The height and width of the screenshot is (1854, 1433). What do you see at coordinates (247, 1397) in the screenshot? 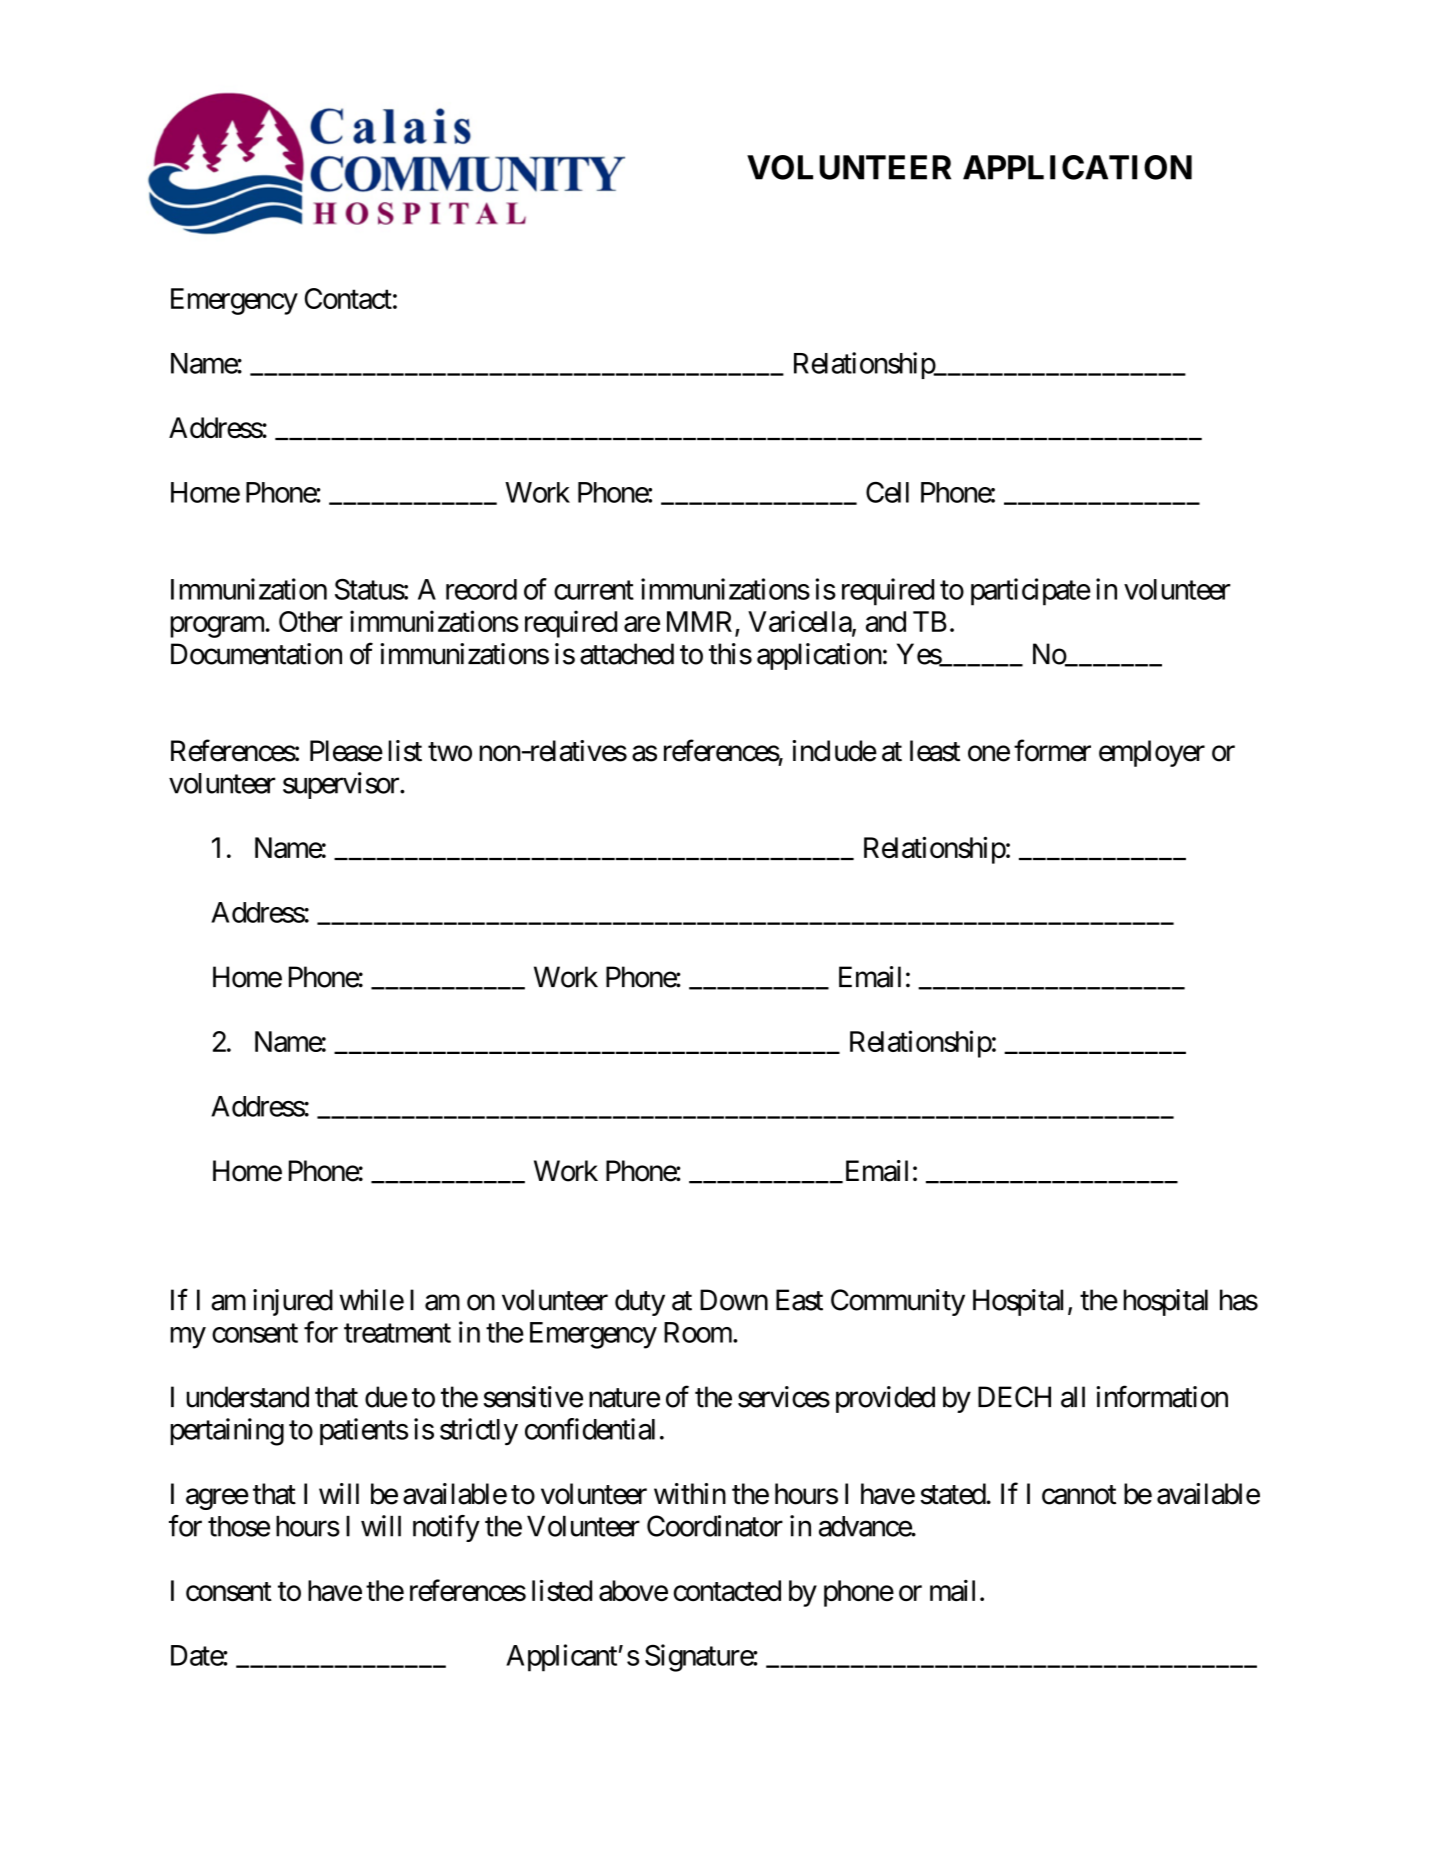
I see `understand` at bounding box center [247, 1397].
